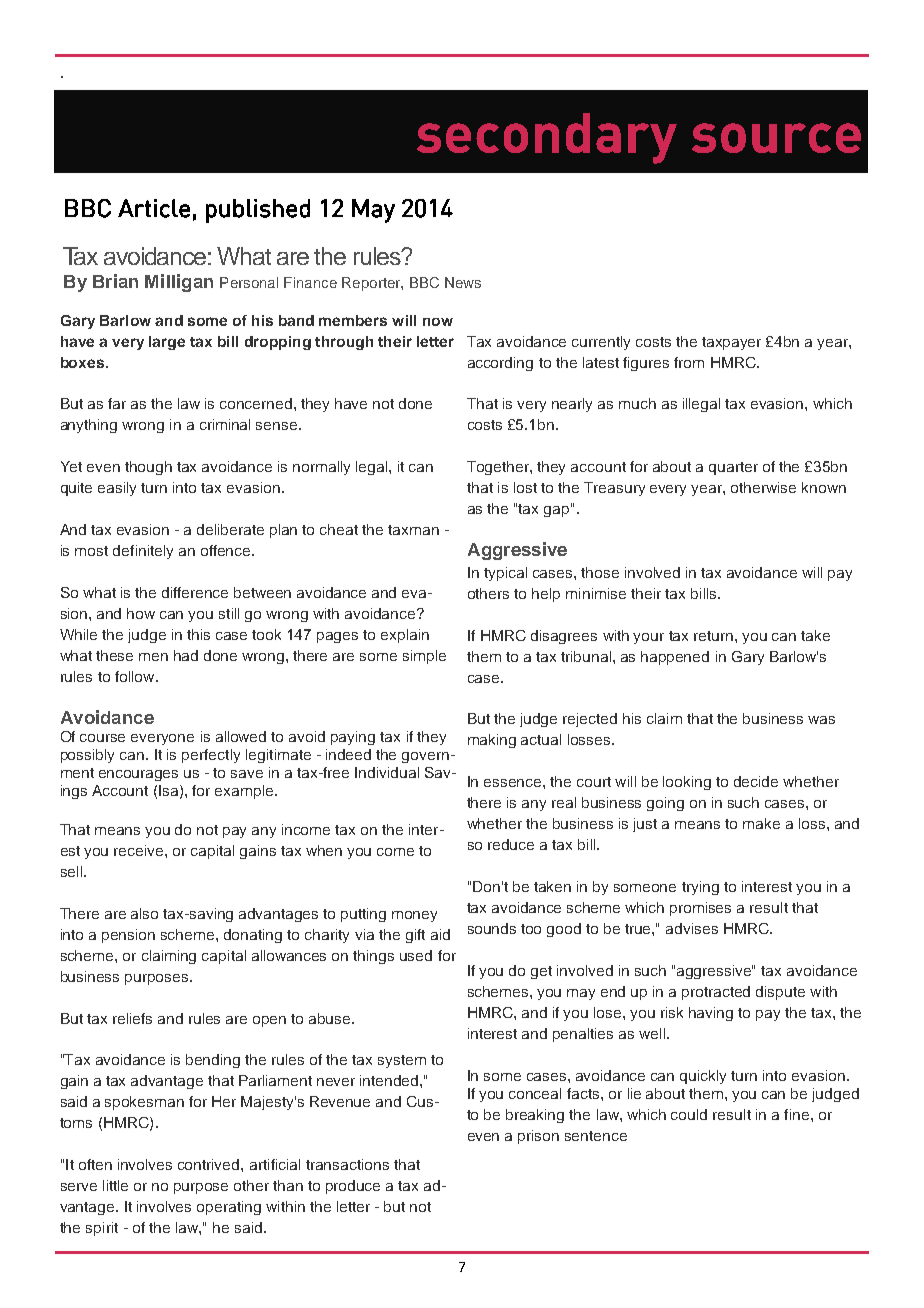 The height and width of the screenshot is (1308, 924). What do you see at coordinates (115, 1185) in the screenshot?
I see `little` at bounding box center [115, 1185].
